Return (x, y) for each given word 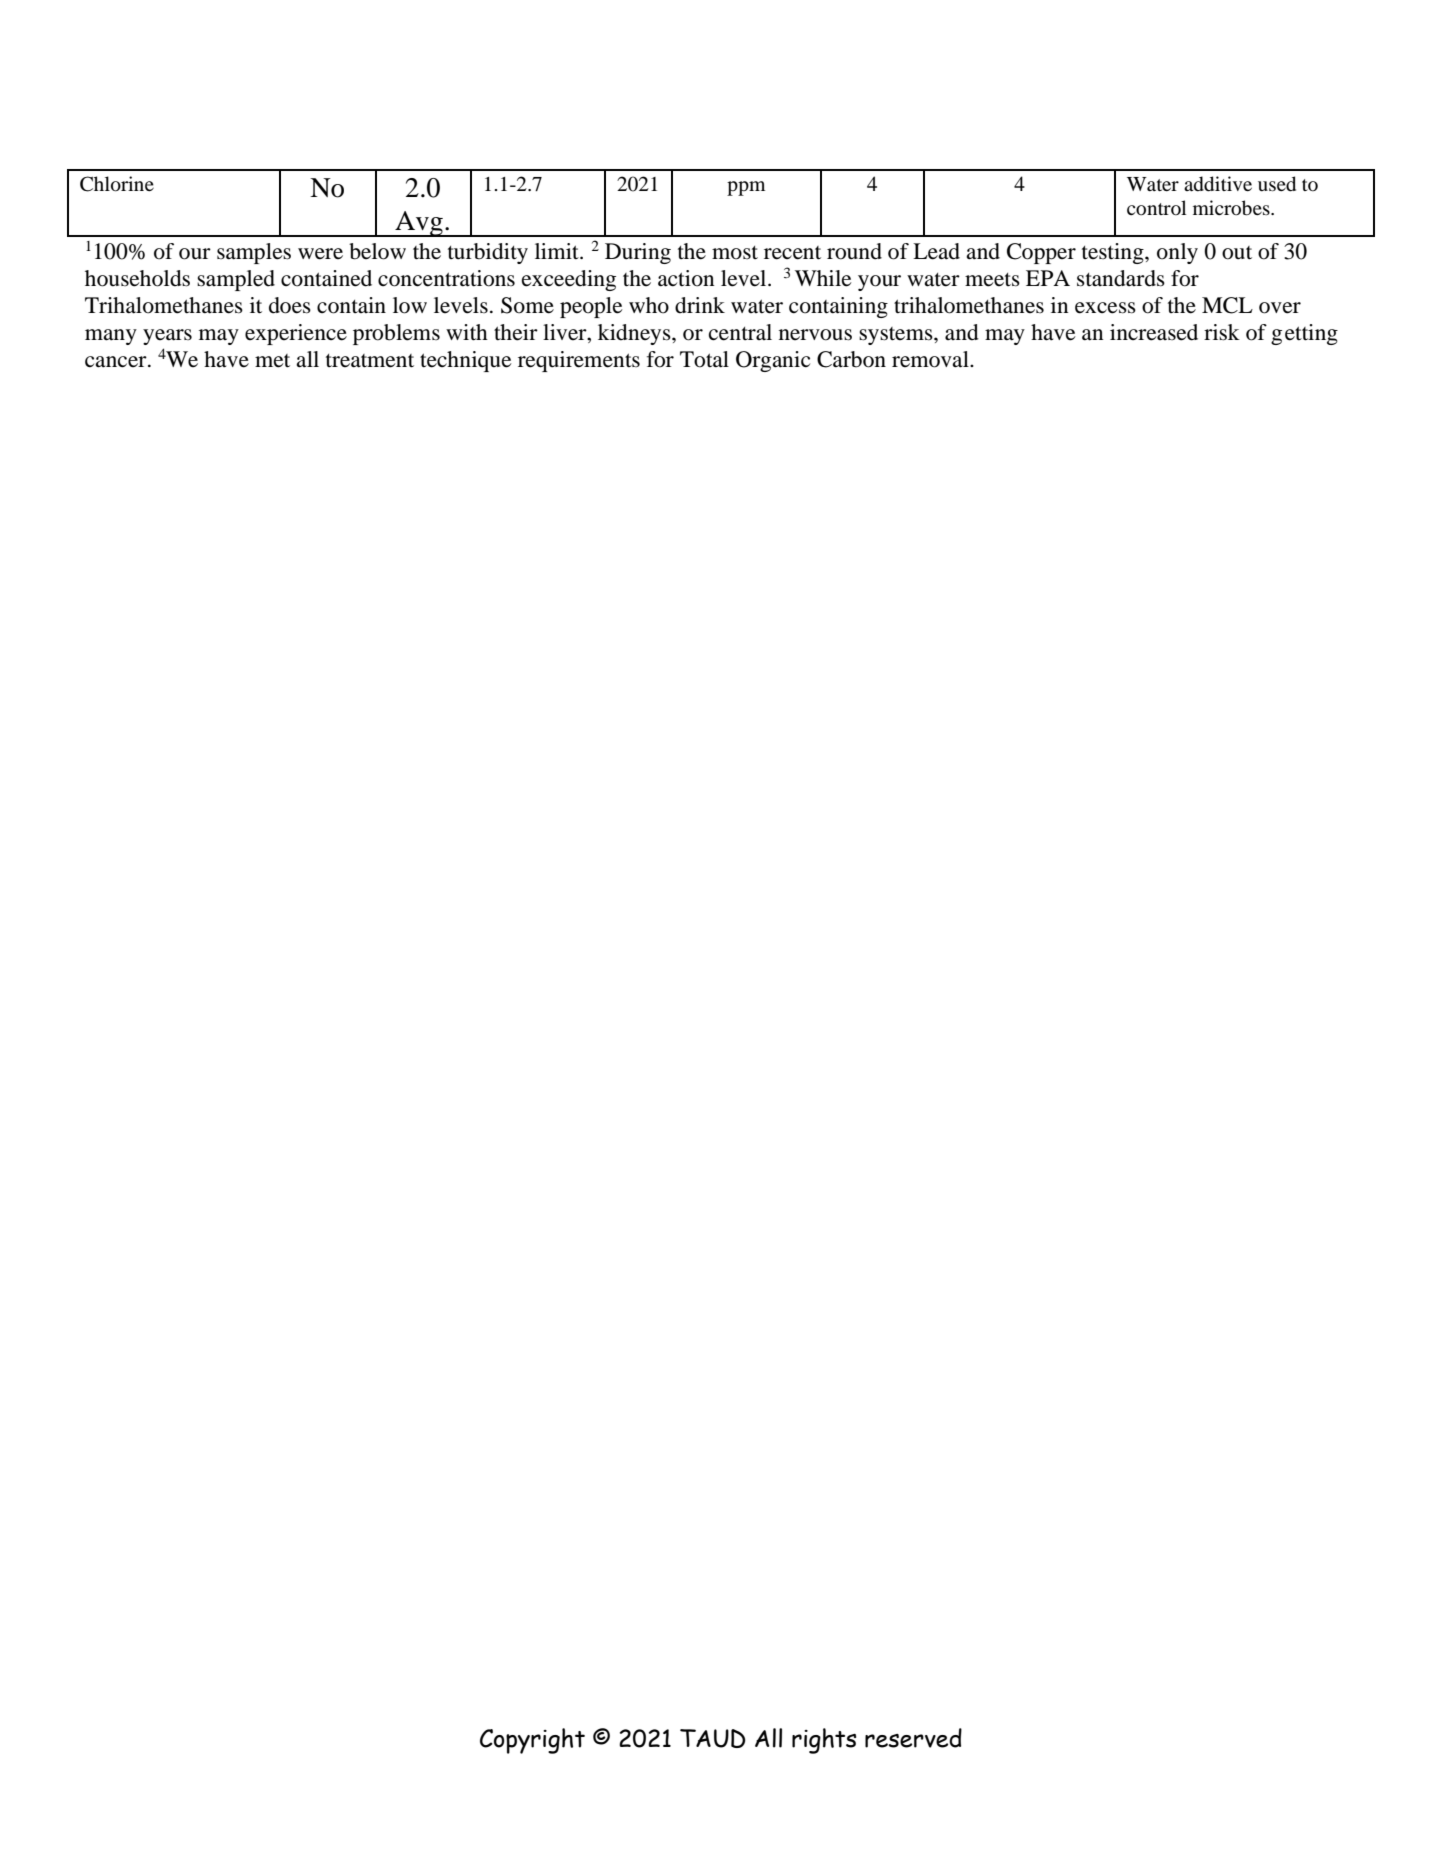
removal (931, 359)
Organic (773, 361)
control (1156, 208)
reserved (913, 1738)
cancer (117, 362)
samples (254, 253)
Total (704, 359)
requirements (579, 361)
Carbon (851, 359)
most (735, 253)
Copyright (532, 1741)
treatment (370, 361)
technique (465, 361)
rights (824, 1741)
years (167, 337)
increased (1154, 332)
